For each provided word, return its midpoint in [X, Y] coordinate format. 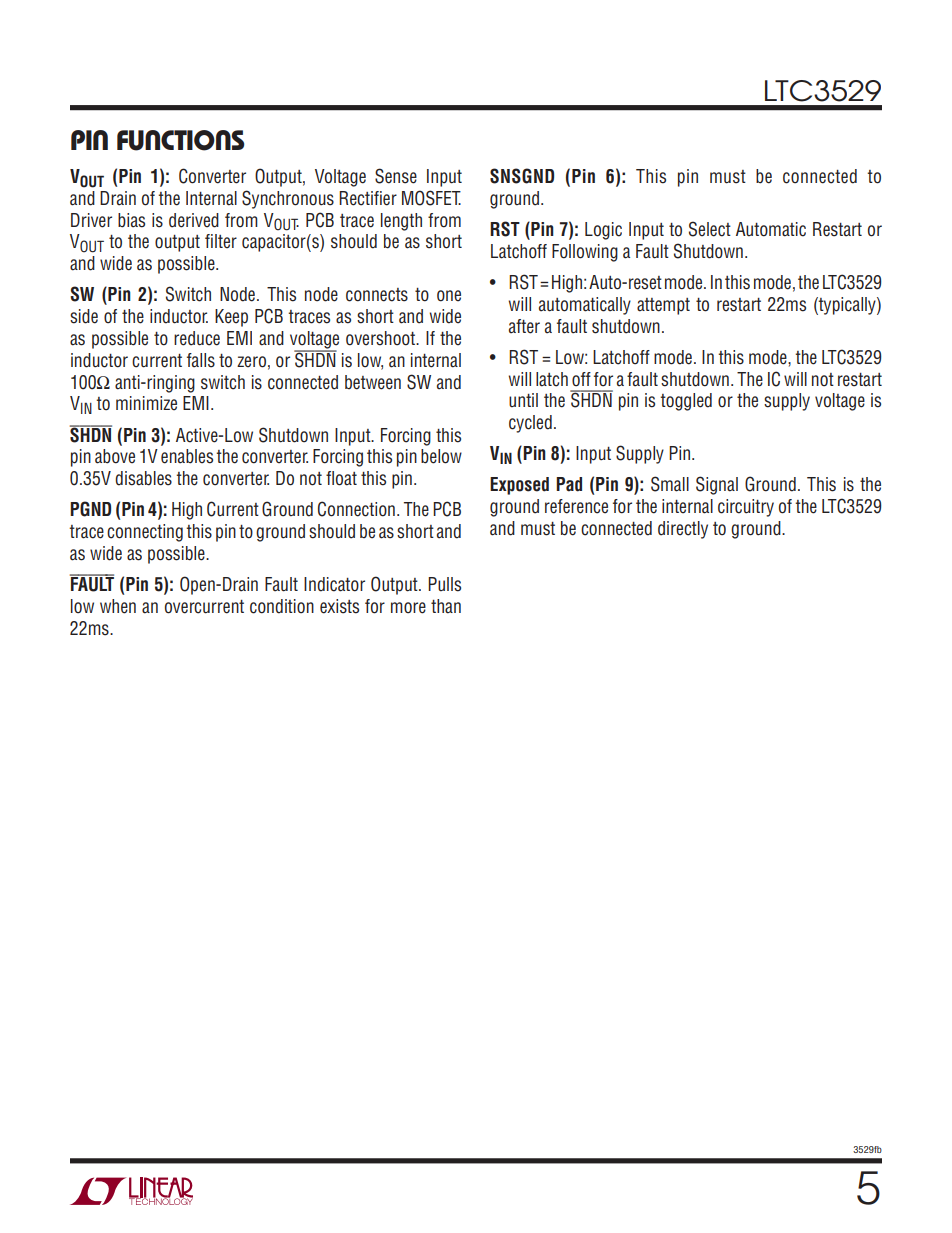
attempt [663, 306]
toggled [686, 402]
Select [710, 229]
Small [670, 484]
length [401, 222]
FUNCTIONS [180, 140]
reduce [197, 338]
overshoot [382, 338]
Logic [603, 231]
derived [194, 220]
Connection [356, 509]
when [118, 606]
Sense [396, 176]
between [373, 382]
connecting [145, 533]
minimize [146, 403]
